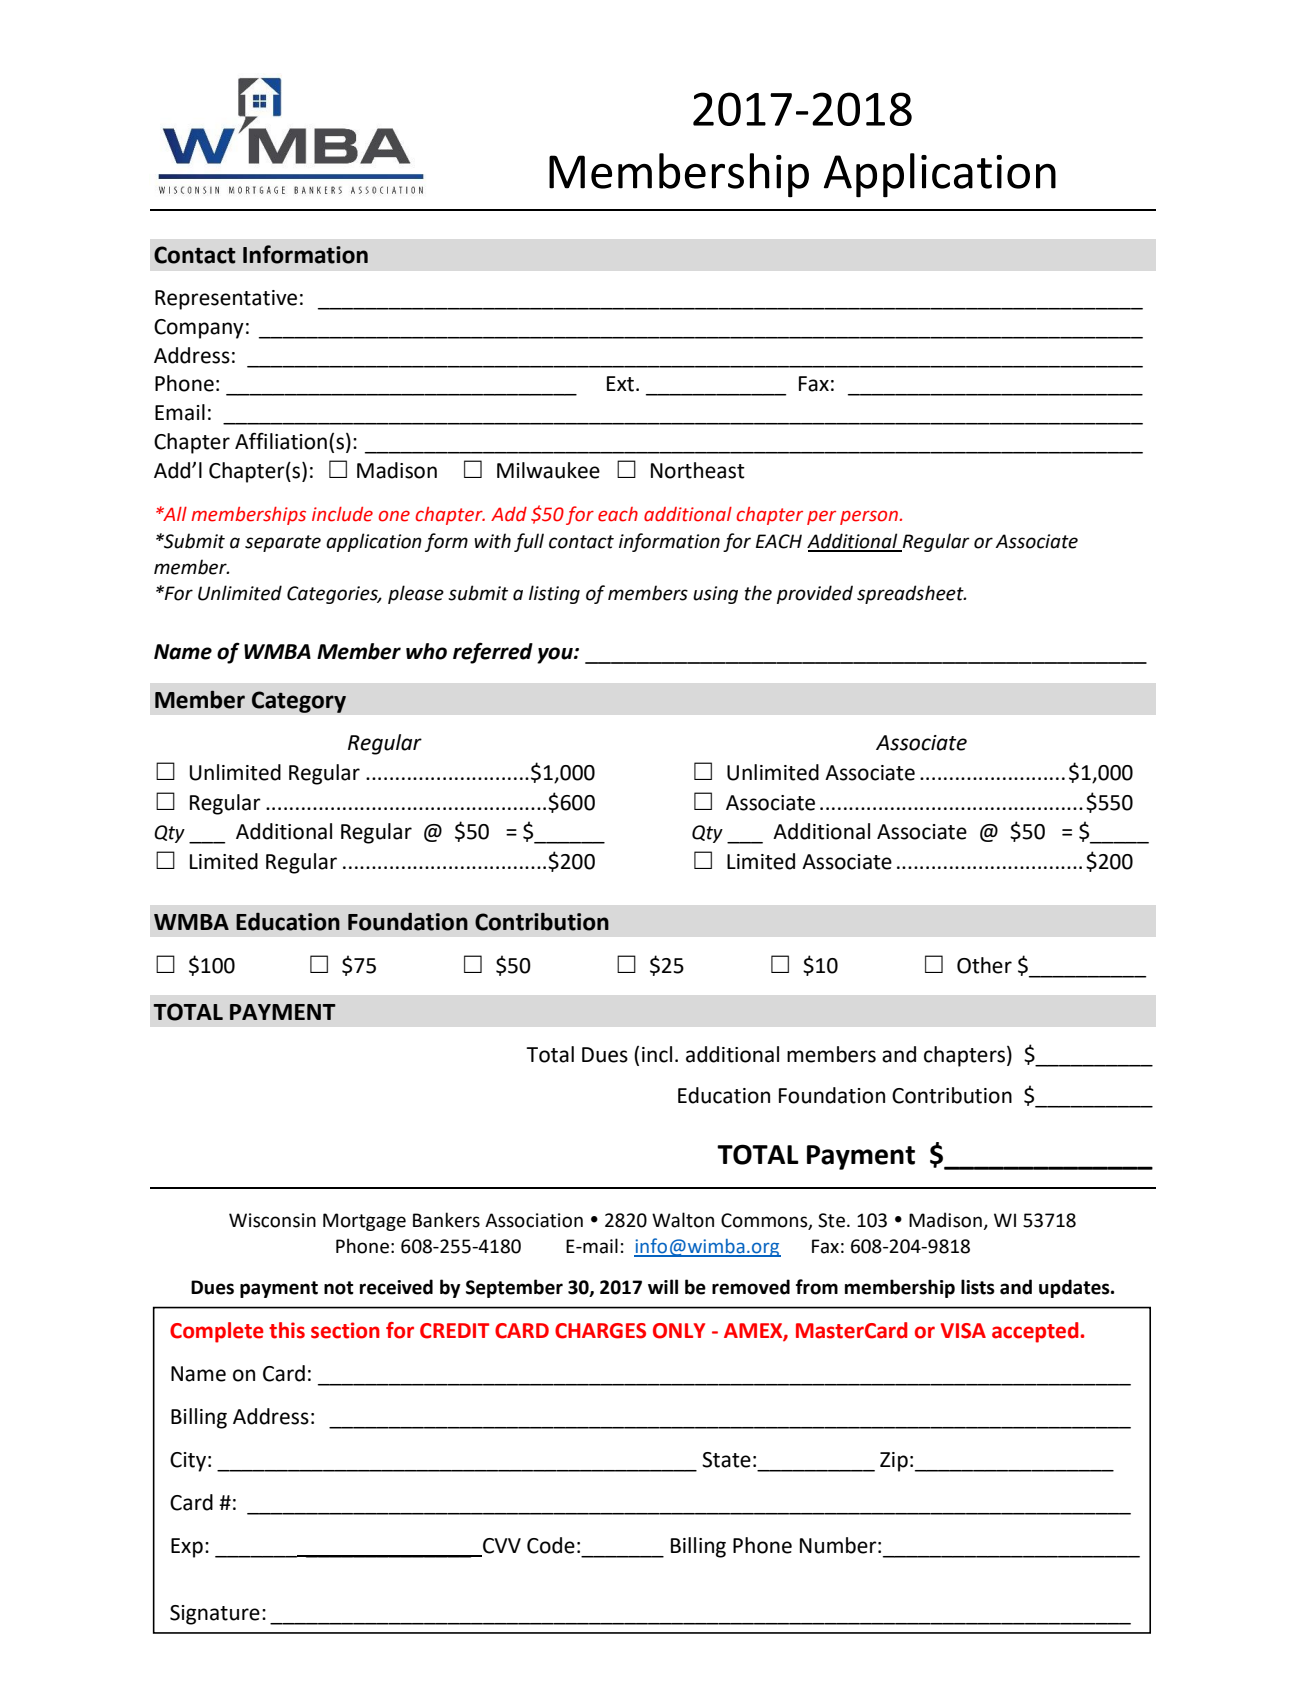 This page has width=1306, height=1691. What do you see at coordinates (963, 1331) in the page?
I see `VISA` at bounding box center [963, 1331].
